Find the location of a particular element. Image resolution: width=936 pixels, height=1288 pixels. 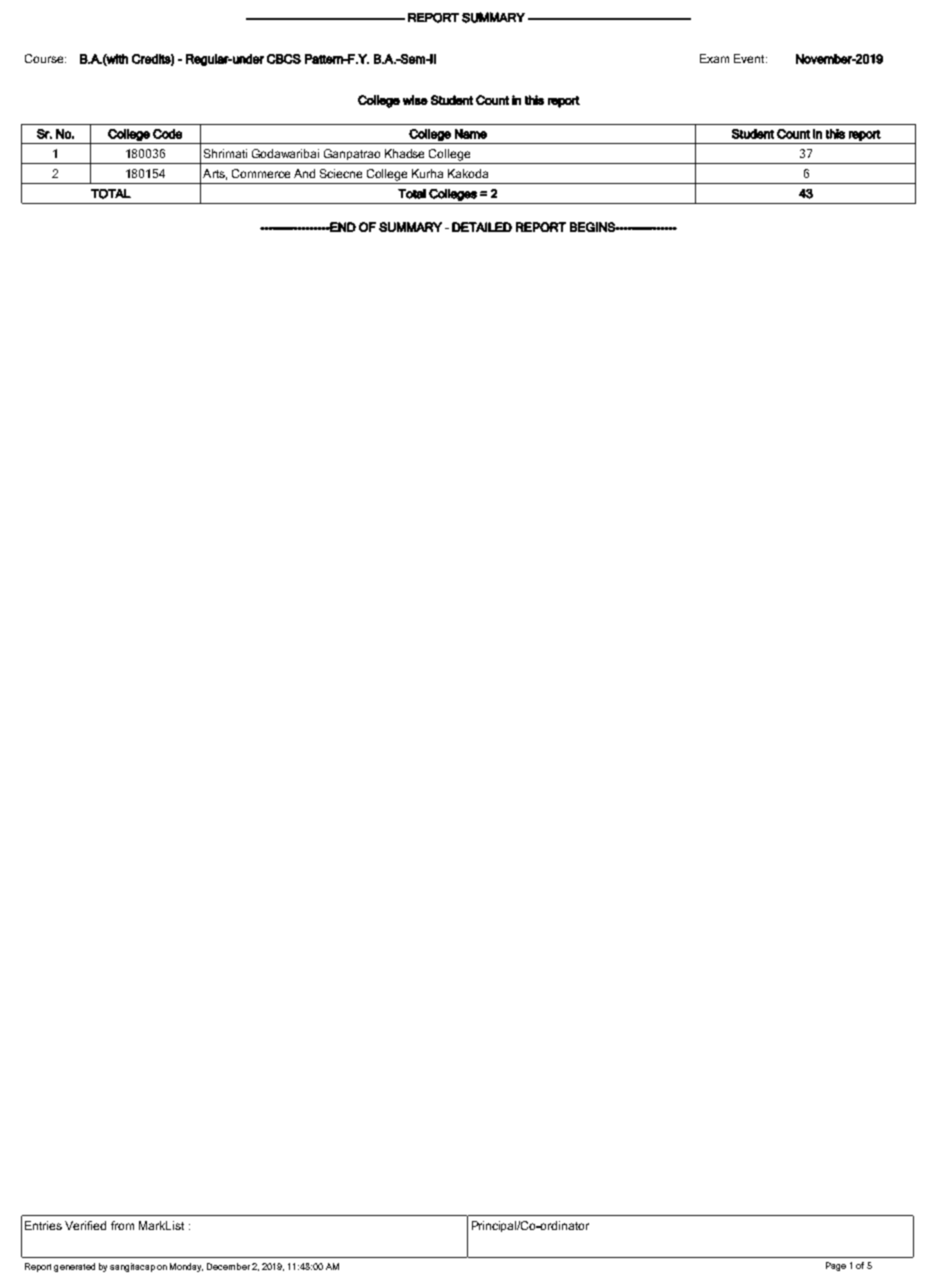

wise is located at coordinates (415, 100).
